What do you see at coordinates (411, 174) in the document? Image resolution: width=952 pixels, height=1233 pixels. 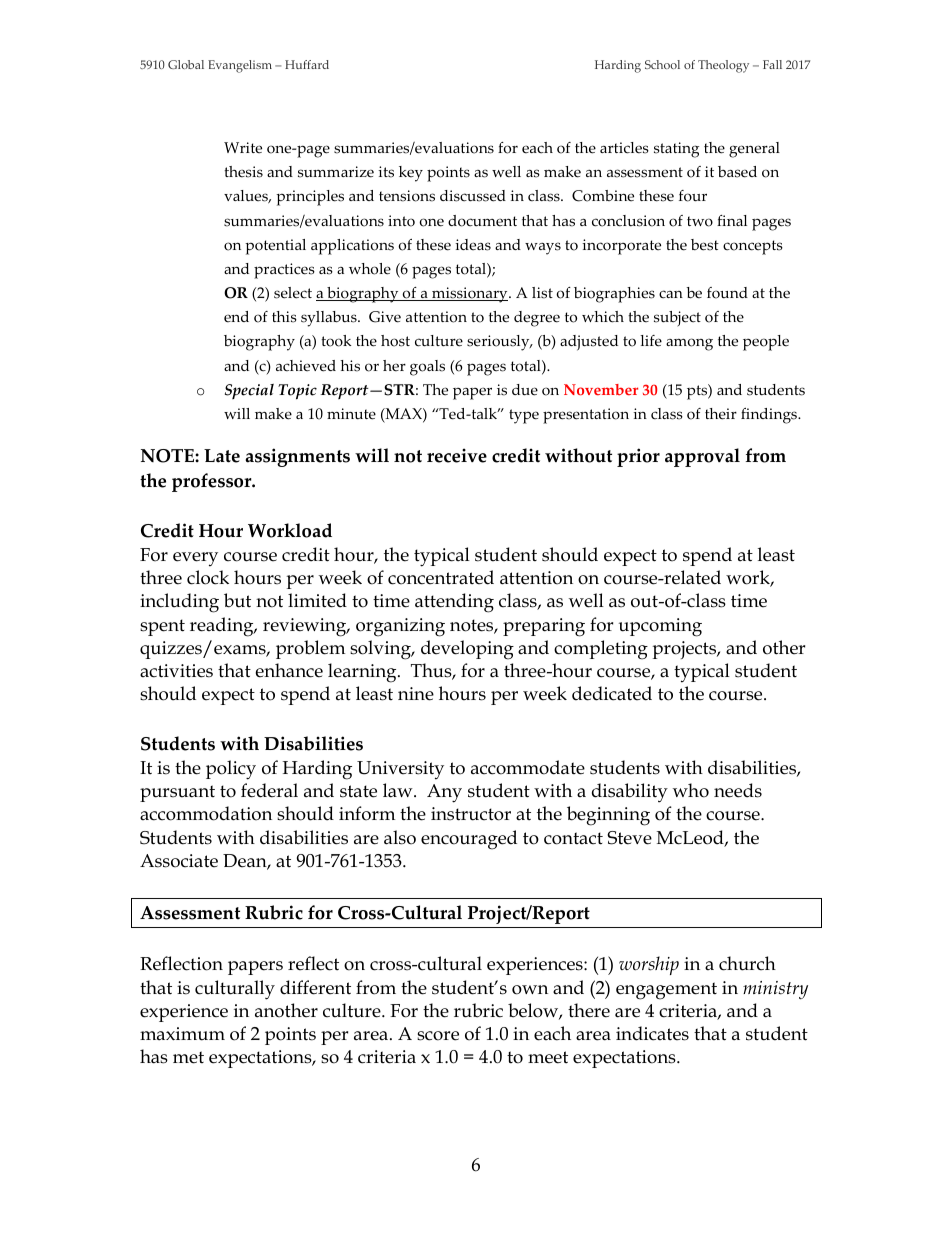 I see `key` at bounding box center [411, 174].
